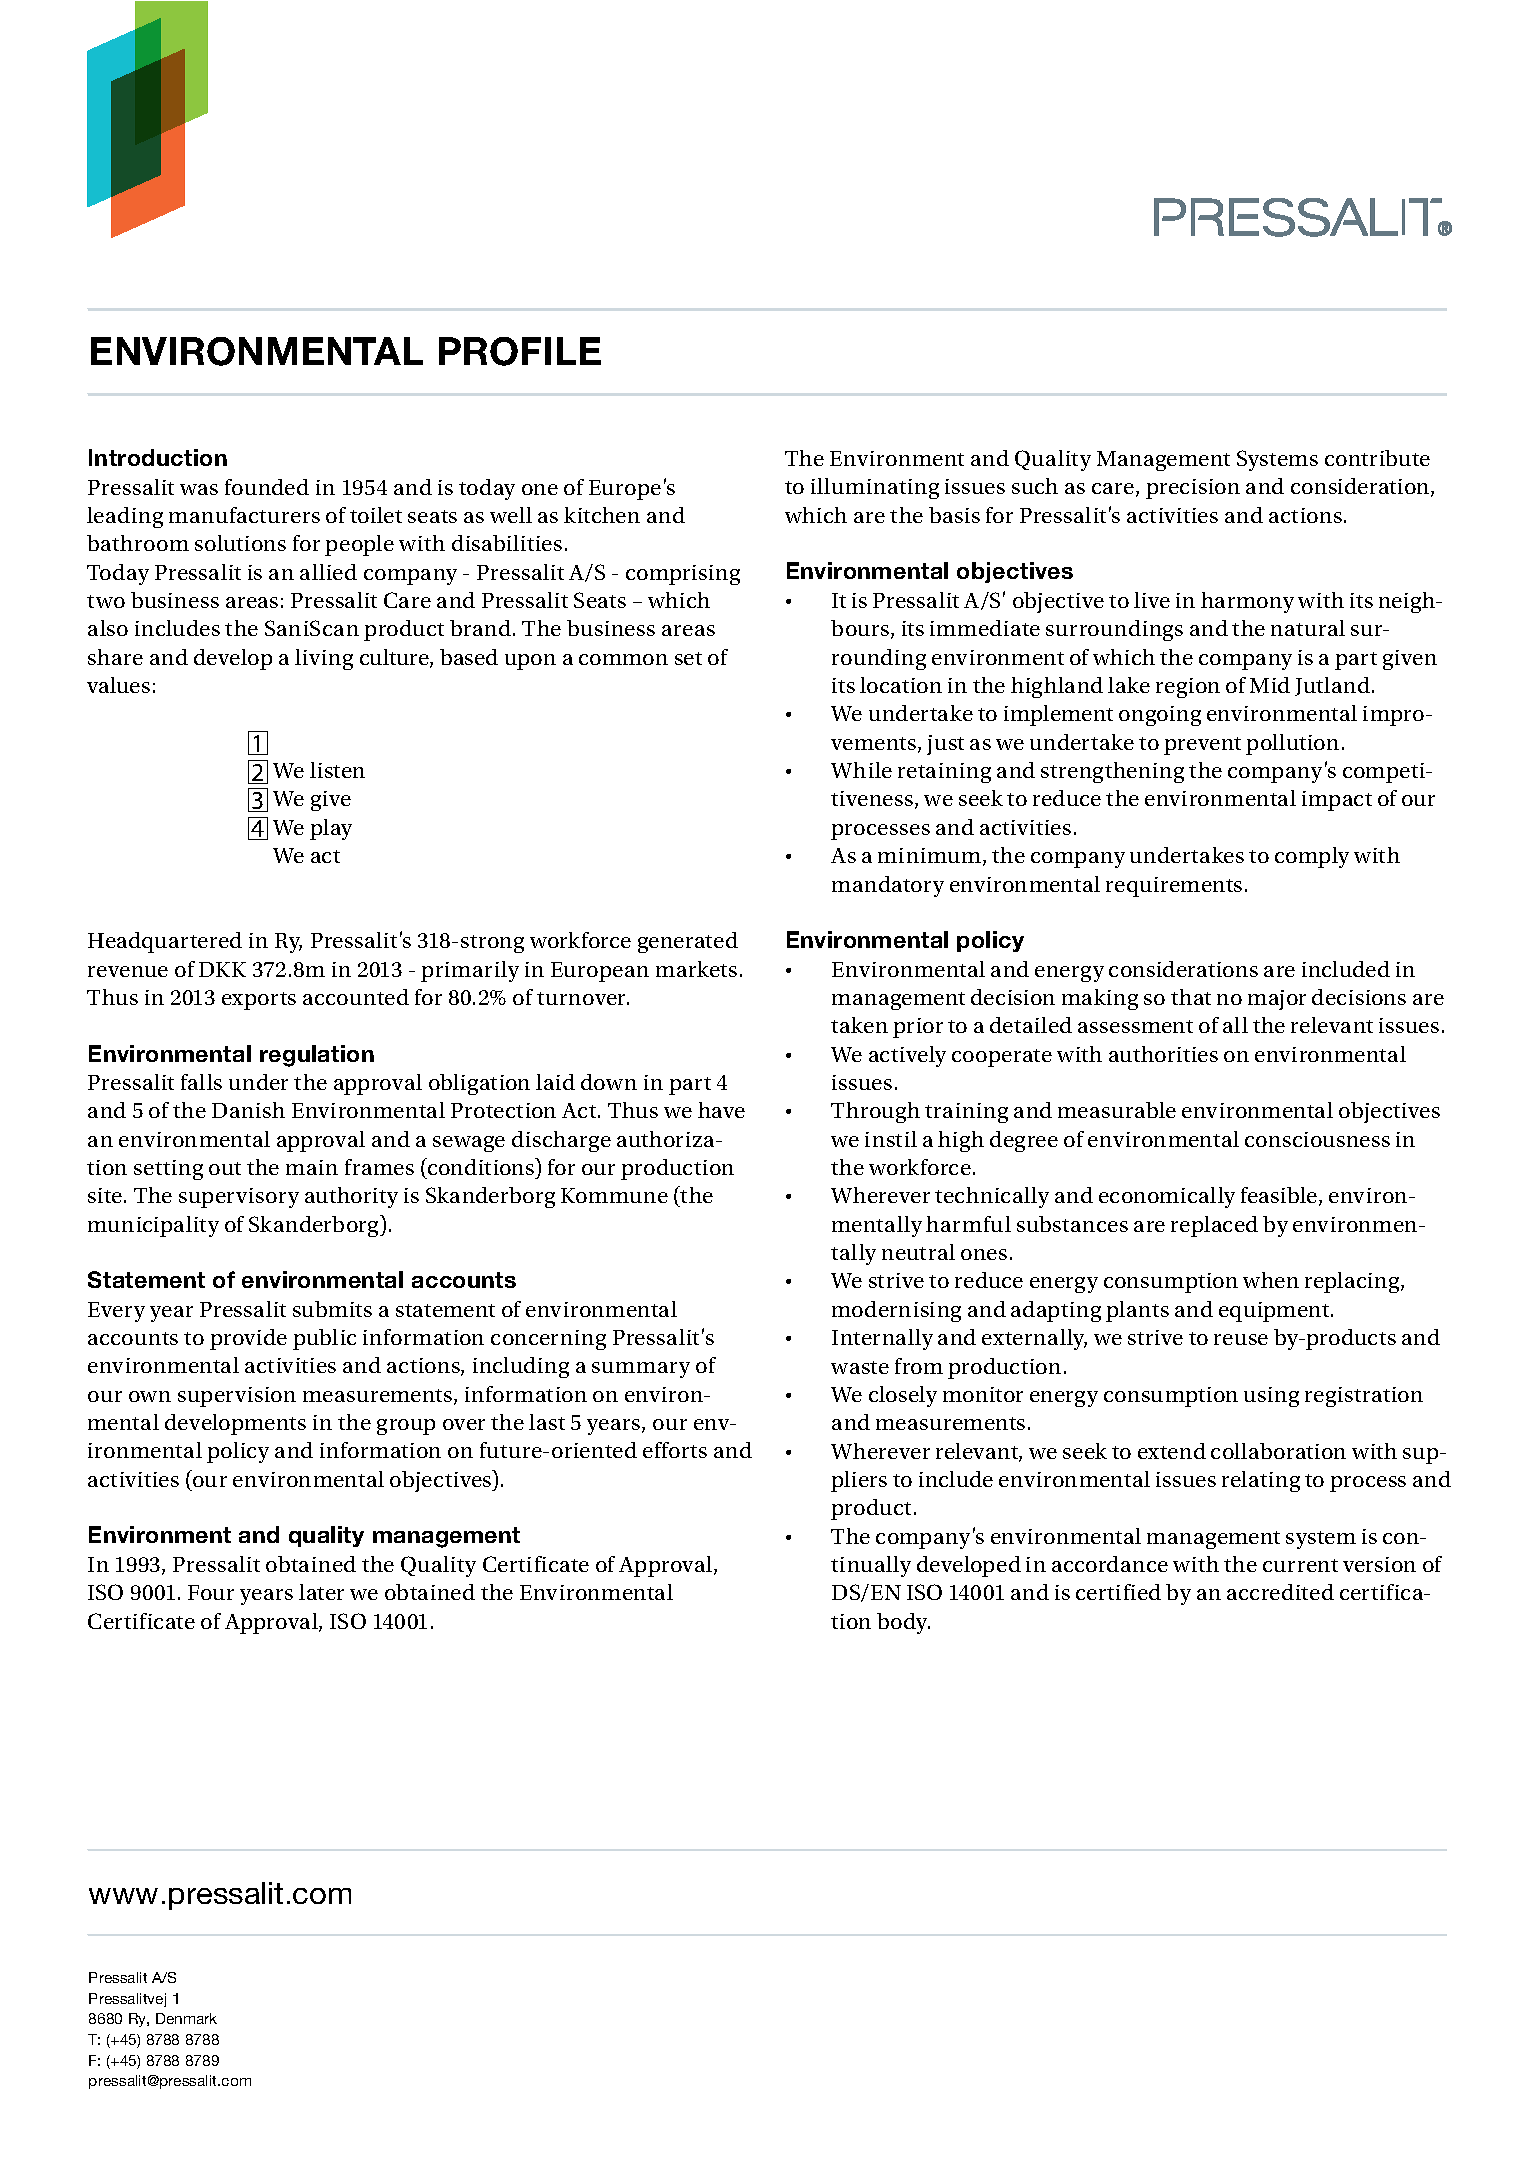 This screenshot has width=1535, height=2170. What do you see at coordinates (239, 1198) in the screenshot?
I see `supervisory` at bounding box center [239, 1198].
